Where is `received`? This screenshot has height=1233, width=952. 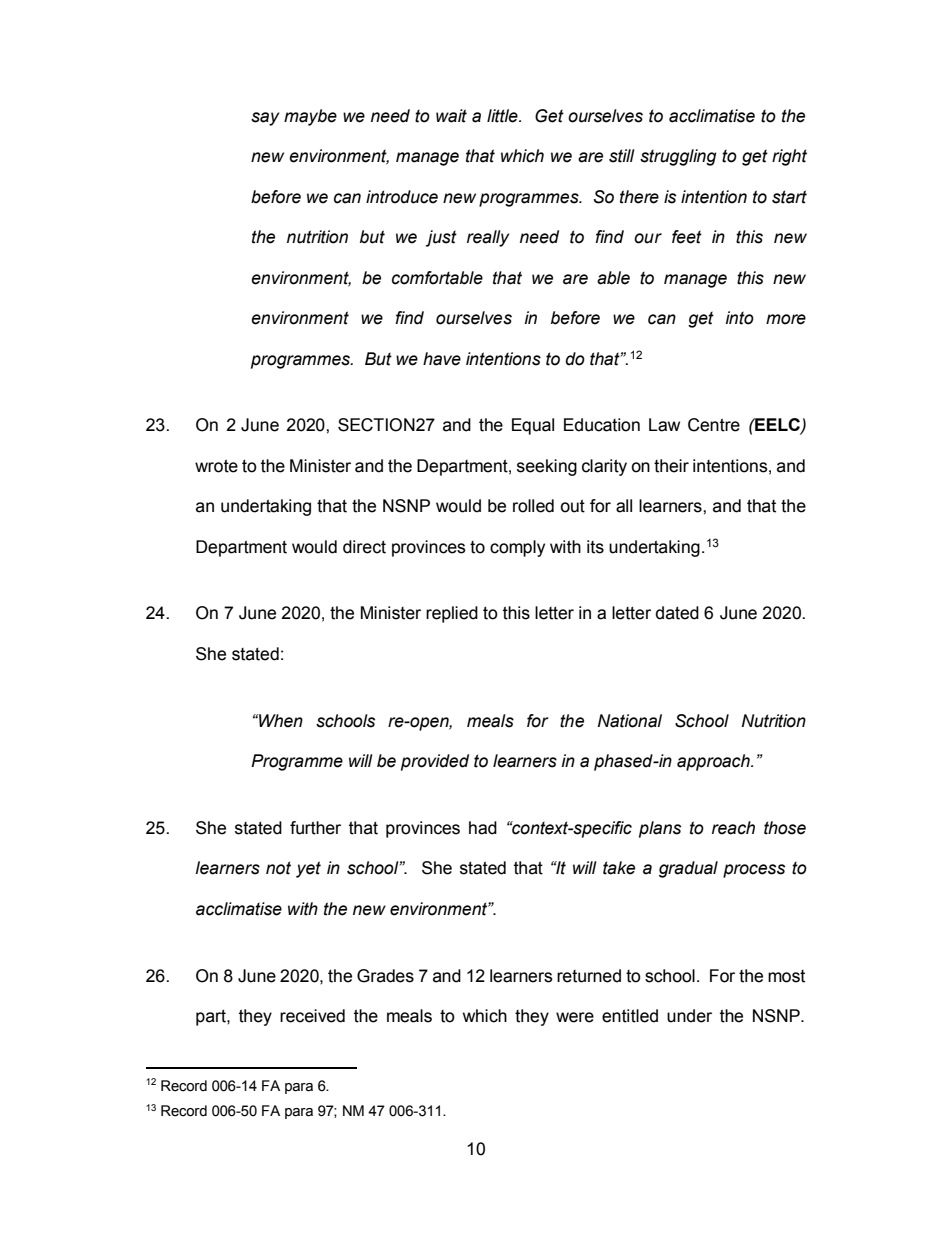
received is located at coordinates (312, 1016).
